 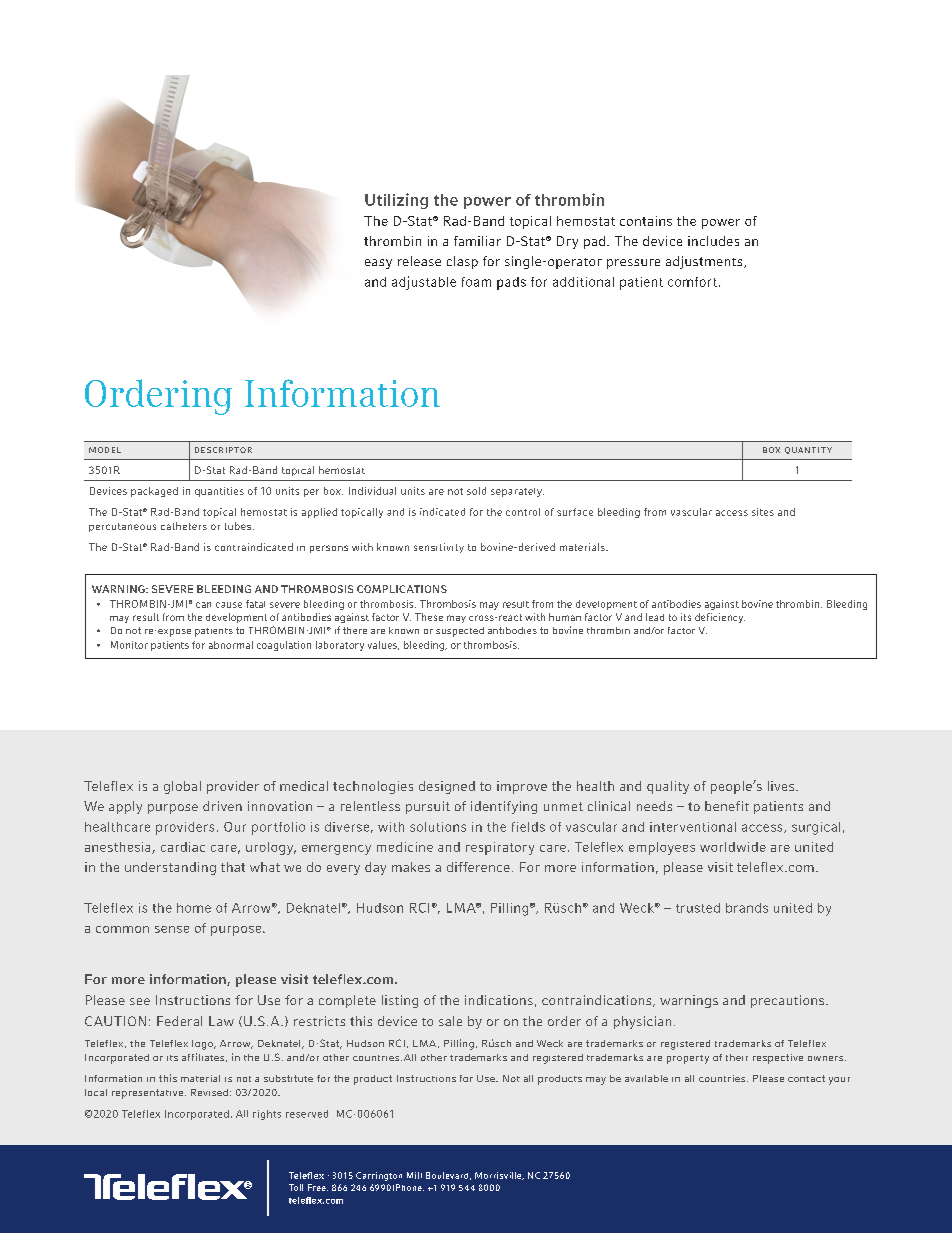 What do you see at coordinates (806, 1078) in the document?
I see `contact` at bounding box center [806, 1078].
